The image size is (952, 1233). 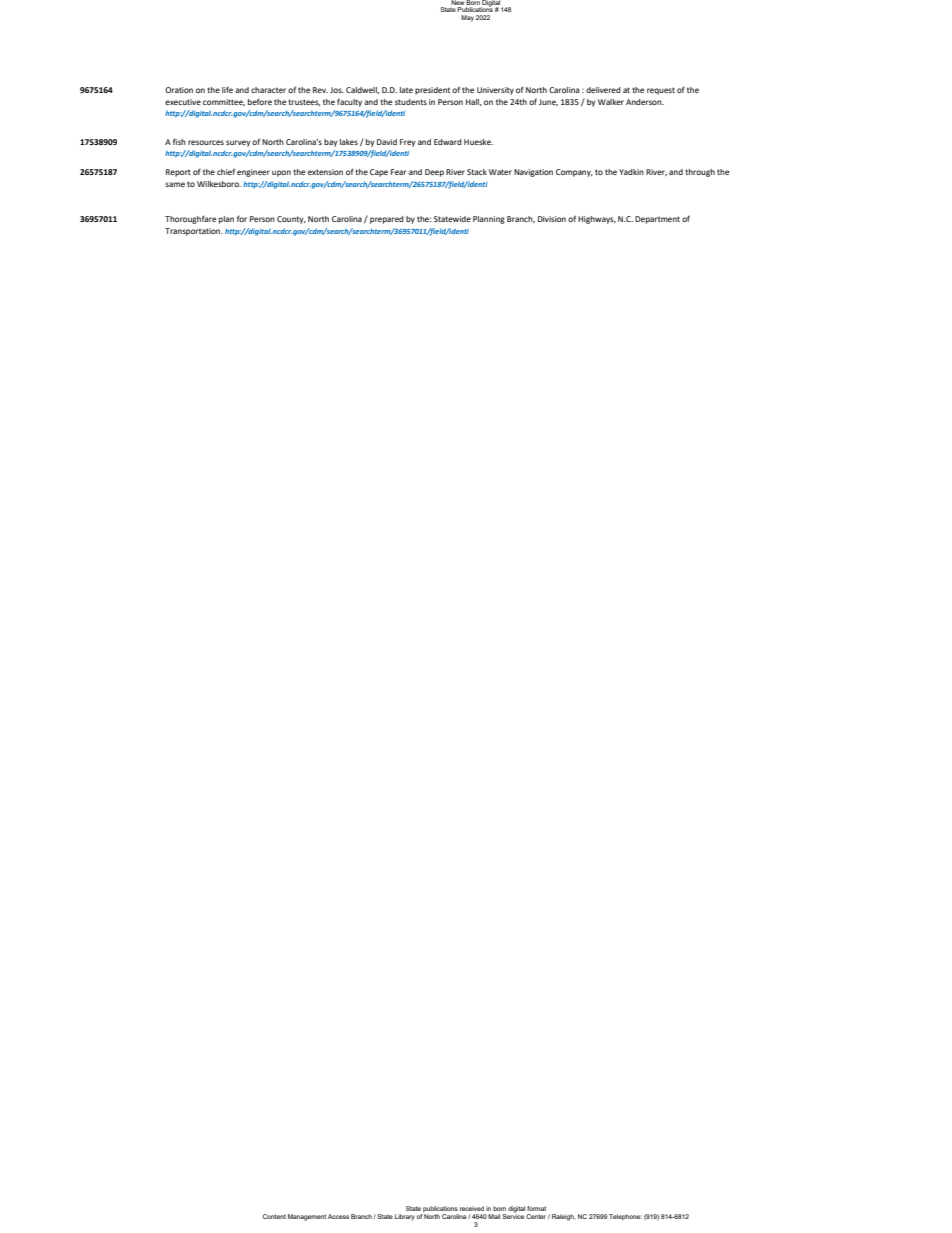 I want to click on Transportation, so click(x=194, y=232).
